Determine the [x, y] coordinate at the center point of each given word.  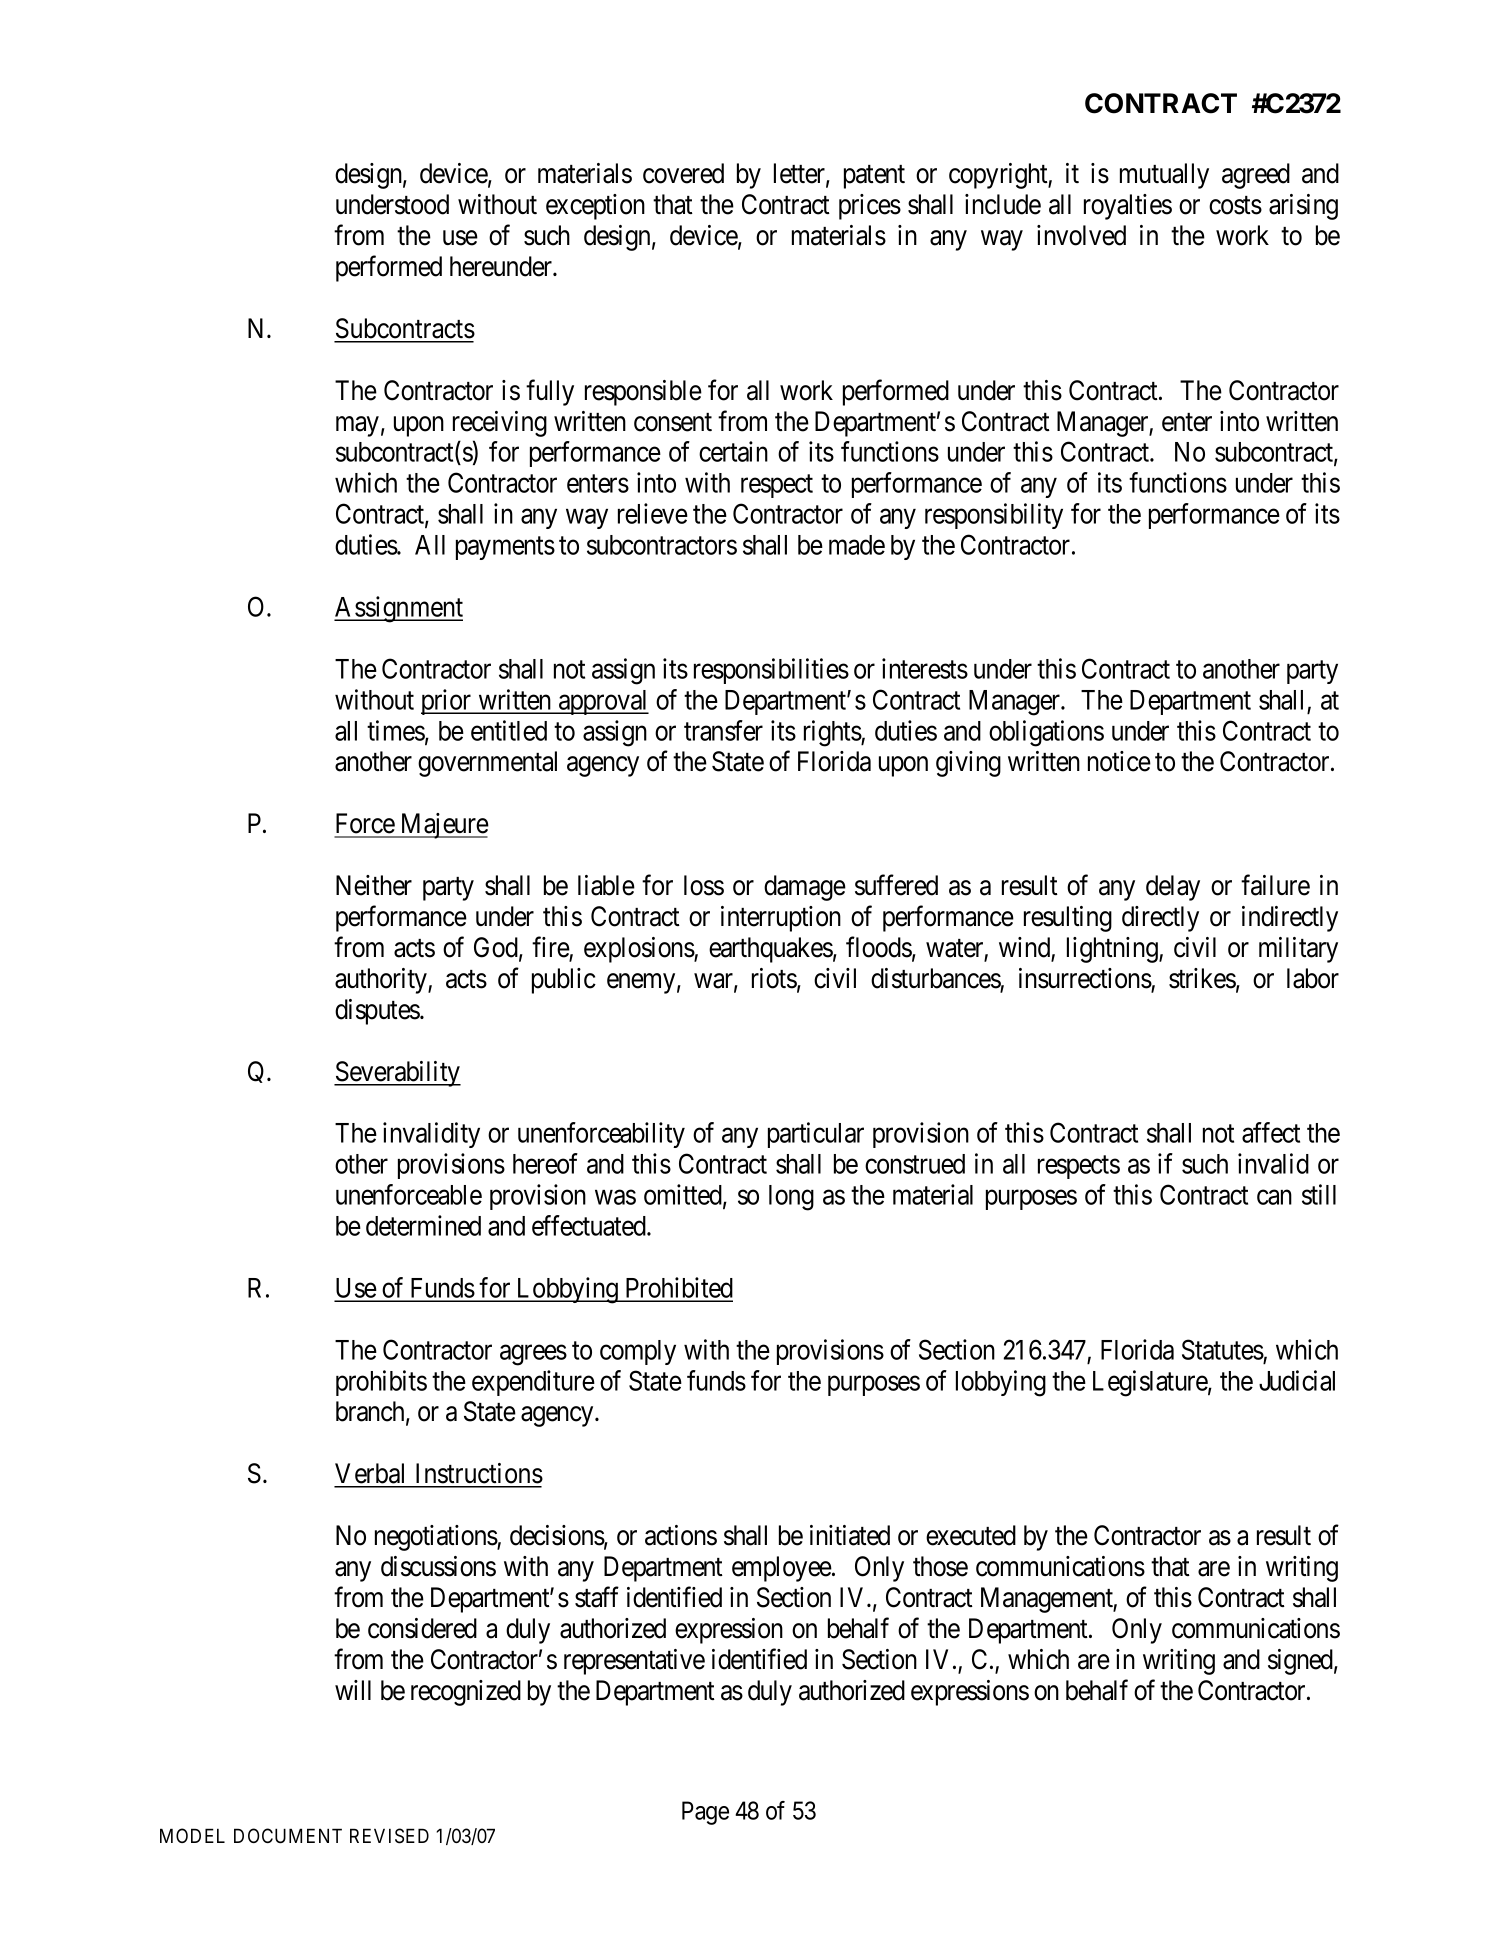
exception [595, 207]
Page [705, 1813]
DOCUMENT [288, 1836]
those [940, 1566]
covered [683, 173]
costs [1235, 205]
